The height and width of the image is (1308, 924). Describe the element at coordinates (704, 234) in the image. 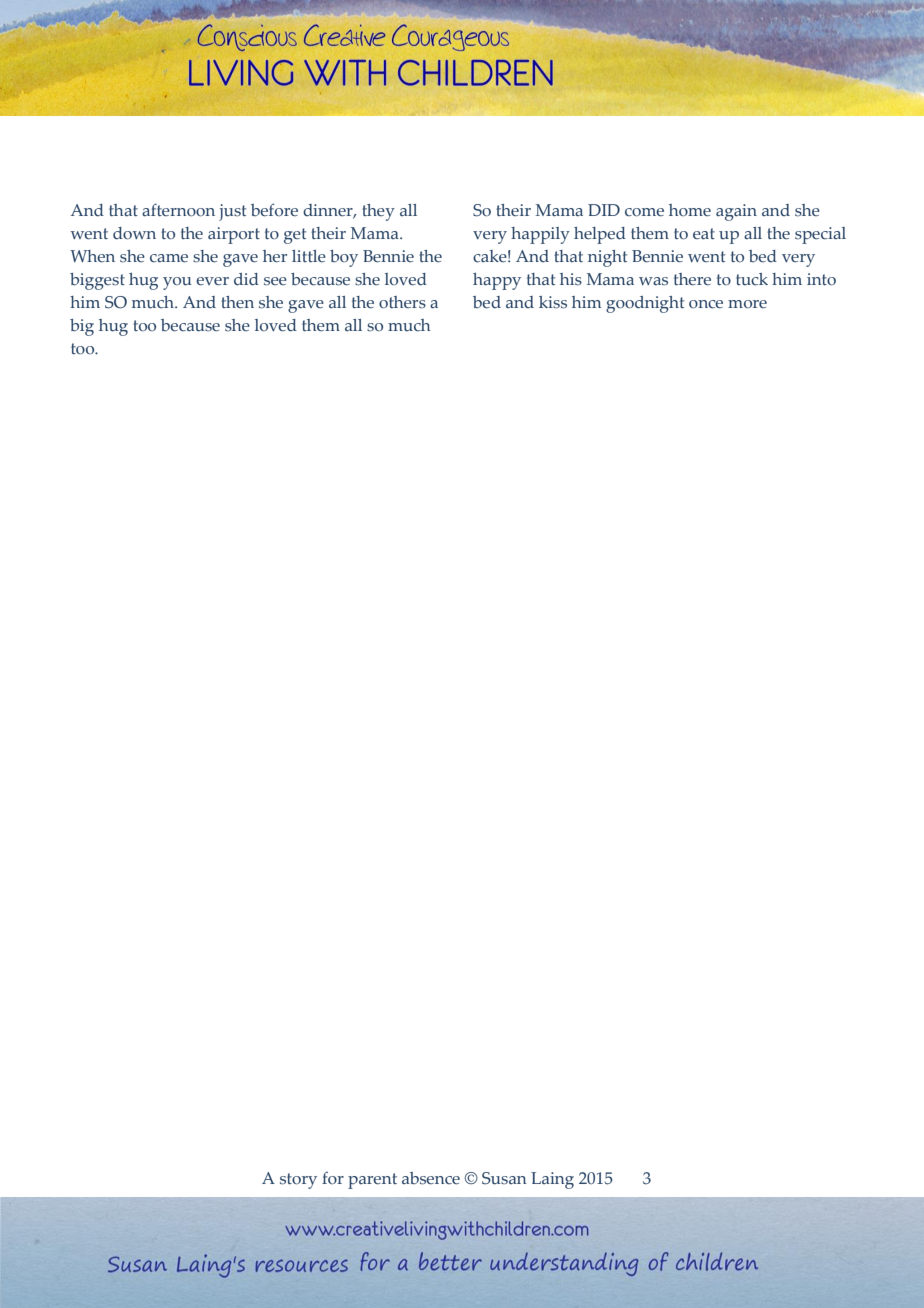

I see `eat` at that location.
